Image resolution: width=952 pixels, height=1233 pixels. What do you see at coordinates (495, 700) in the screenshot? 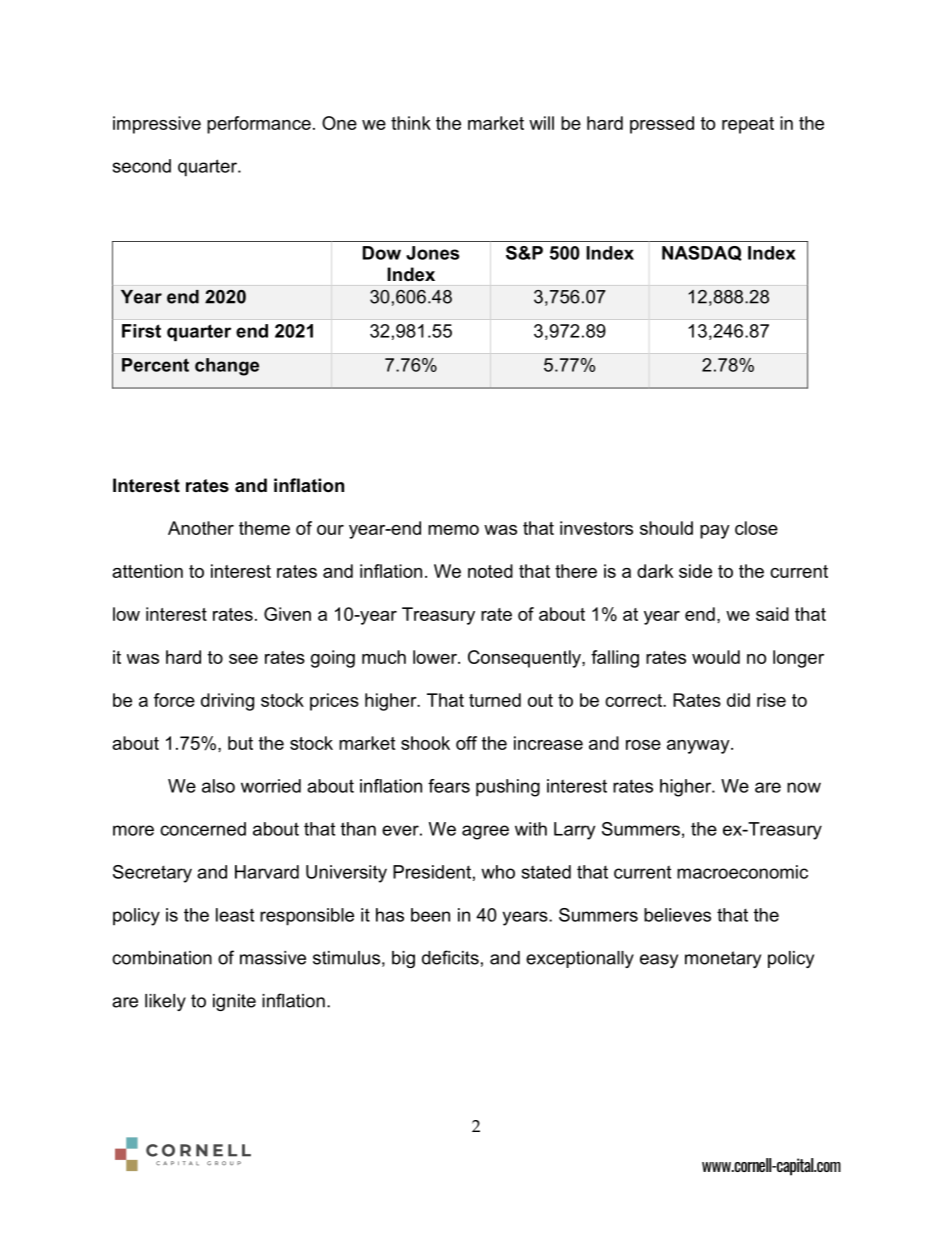
I see `turned` at bounding box center [495, 700].
